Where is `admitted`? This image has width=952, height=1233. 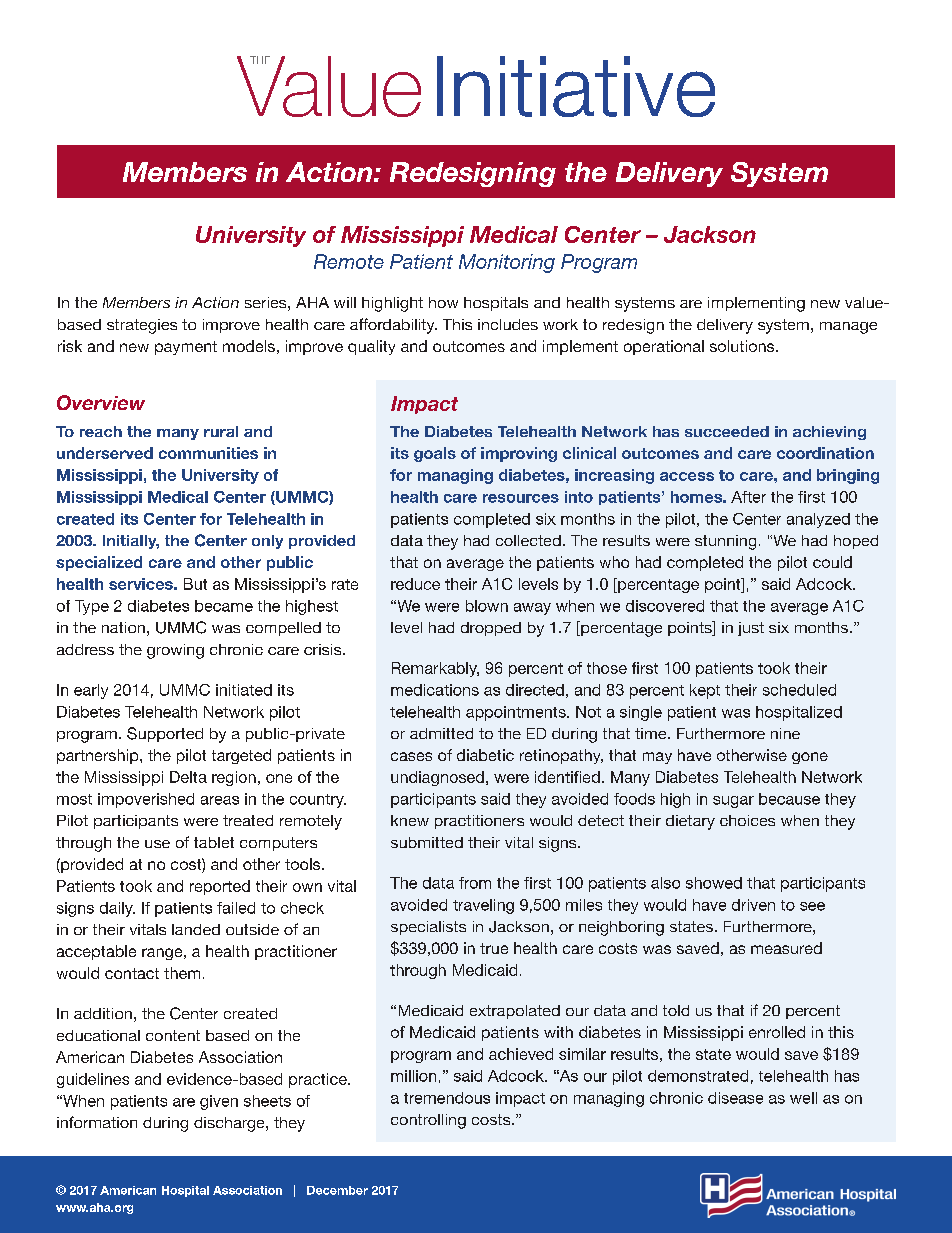
admitted is located at coordinates (441, 733).
